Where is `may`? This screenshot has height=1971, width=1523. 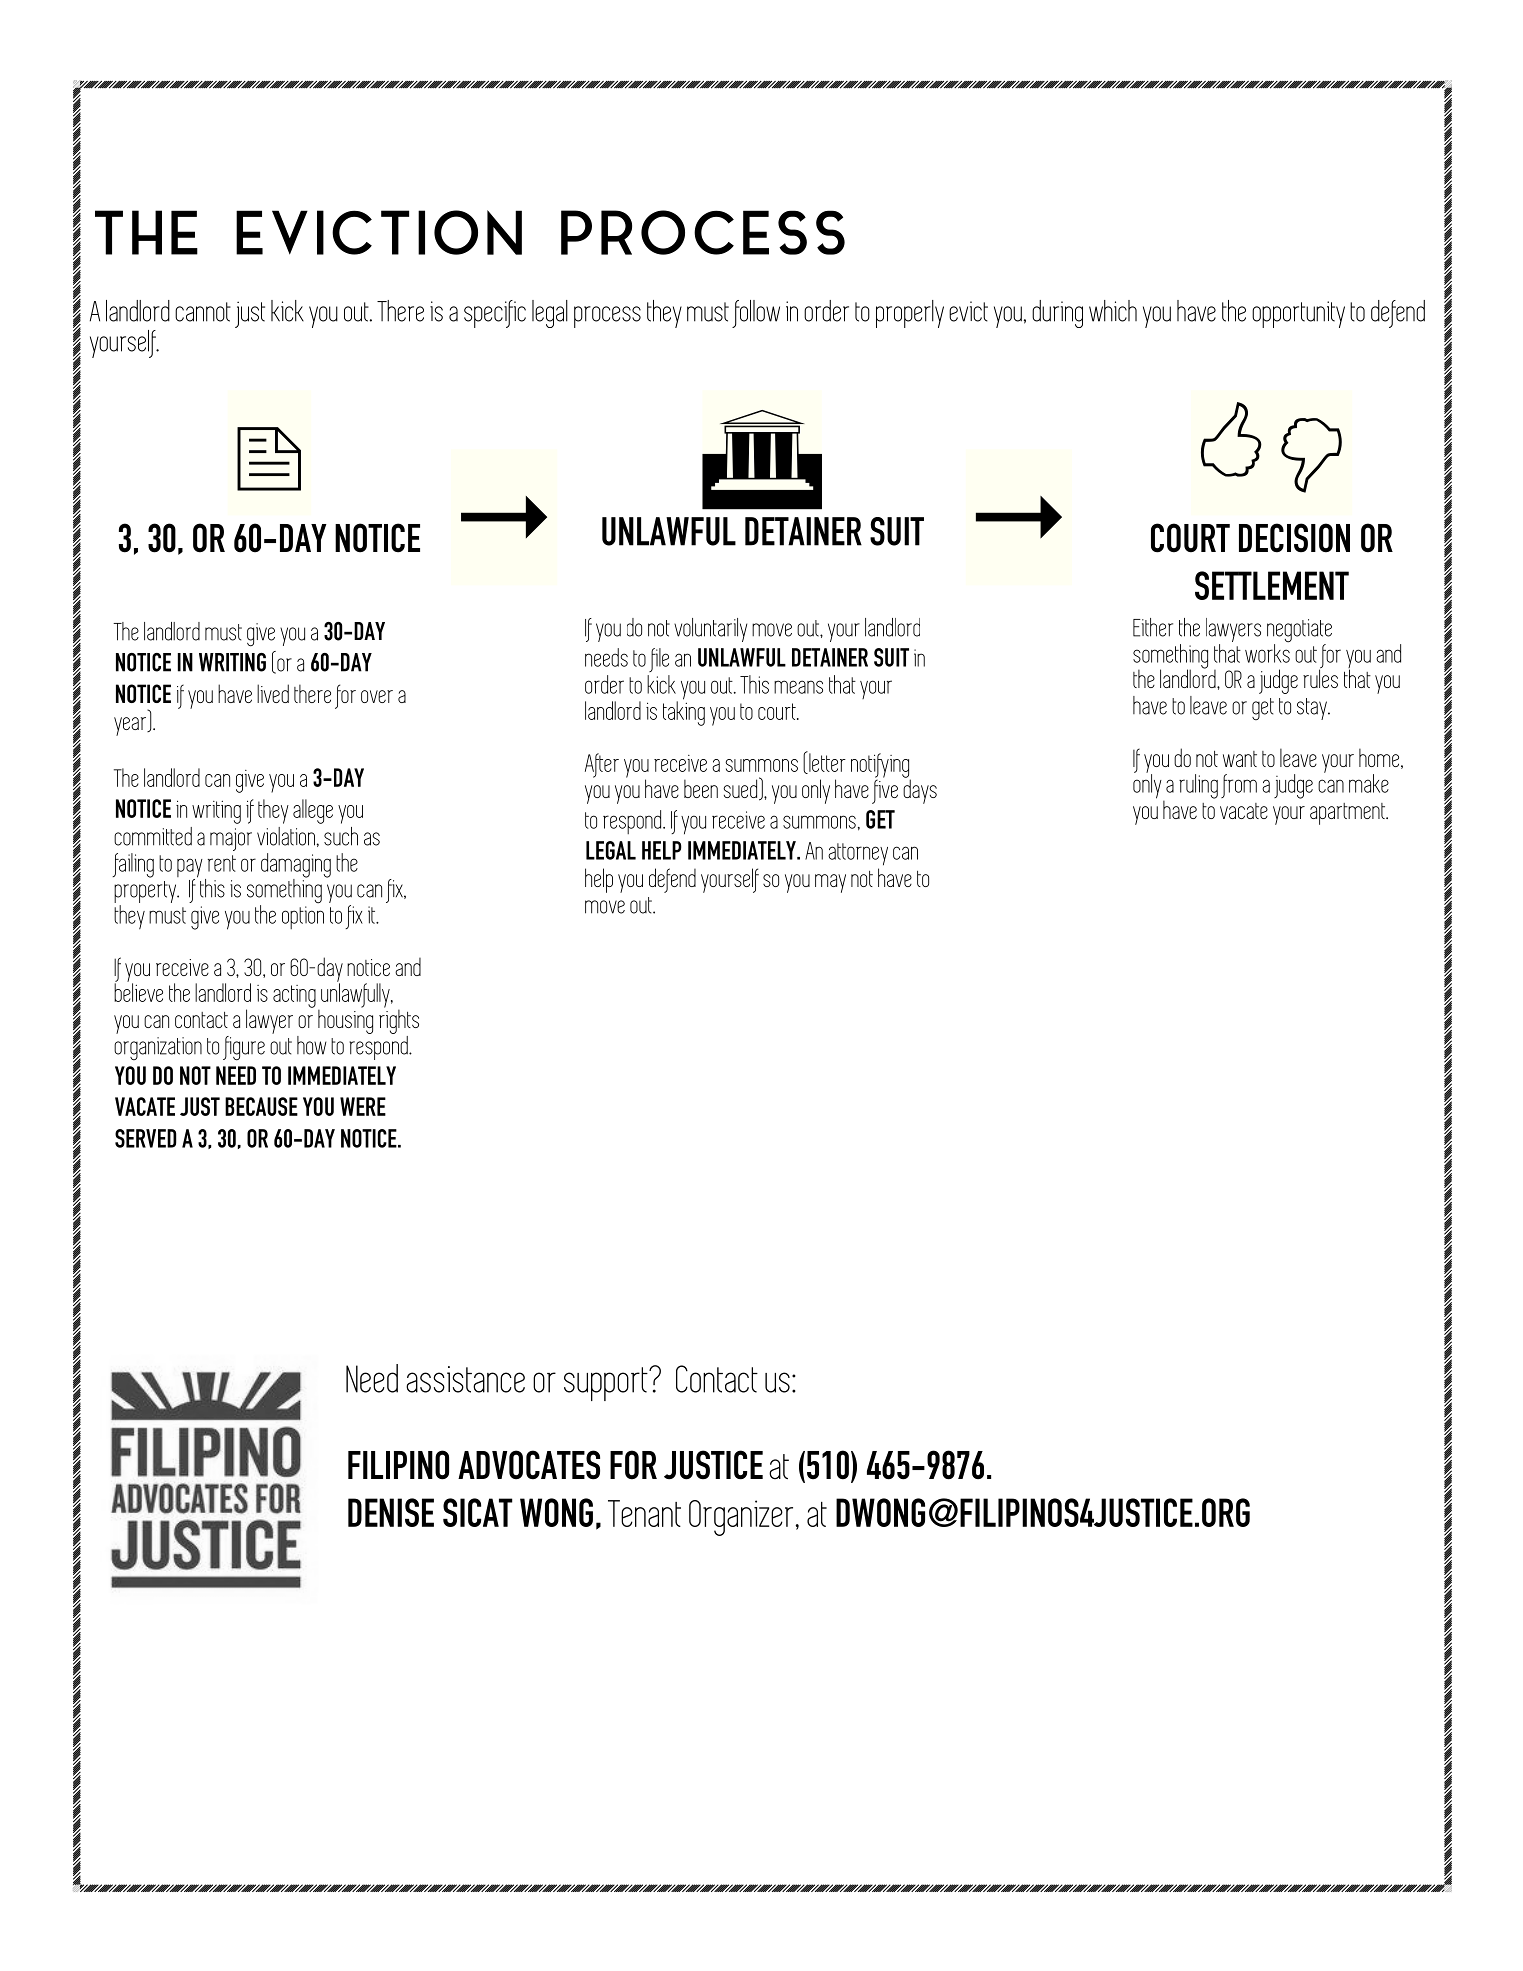 may is located at coordinates (830, 883).
